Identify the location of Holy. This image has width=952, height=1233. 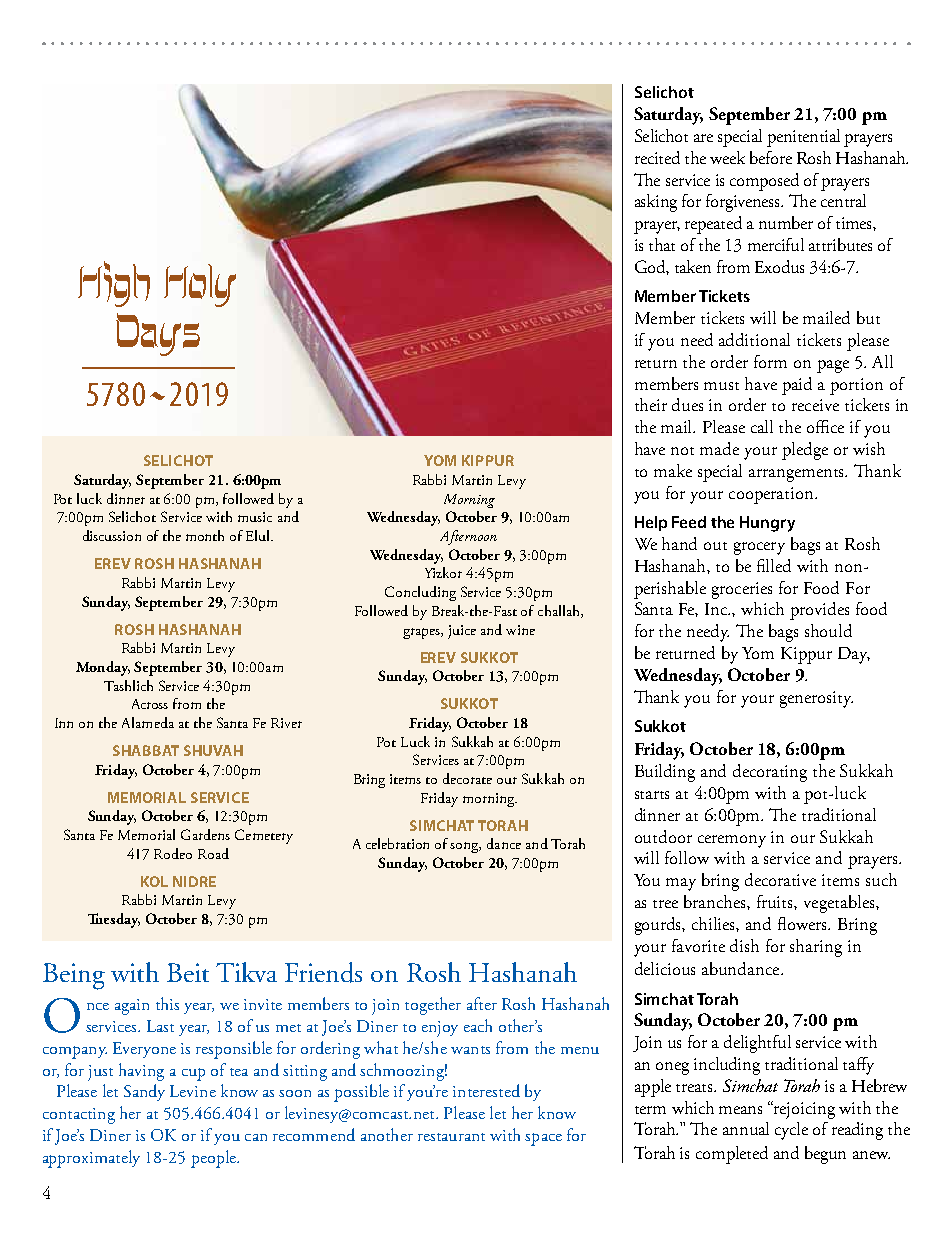
(200, 285).
